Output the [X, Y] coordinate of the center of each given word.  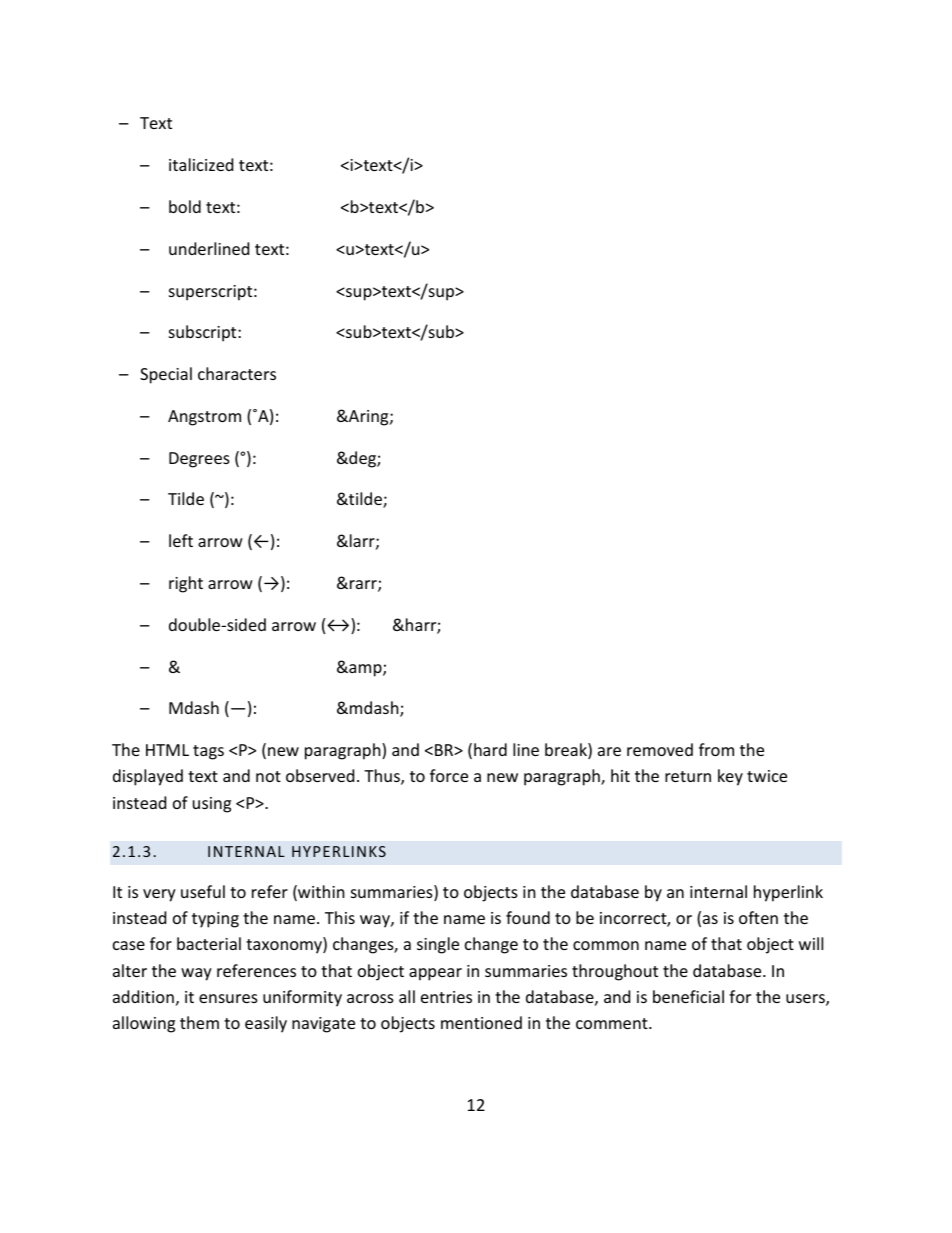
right [186, 584]
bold [185, 206]
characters [237, 373]
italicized [201, 164]
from [716, 749]
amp [365, 670]
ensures [228, 998]
